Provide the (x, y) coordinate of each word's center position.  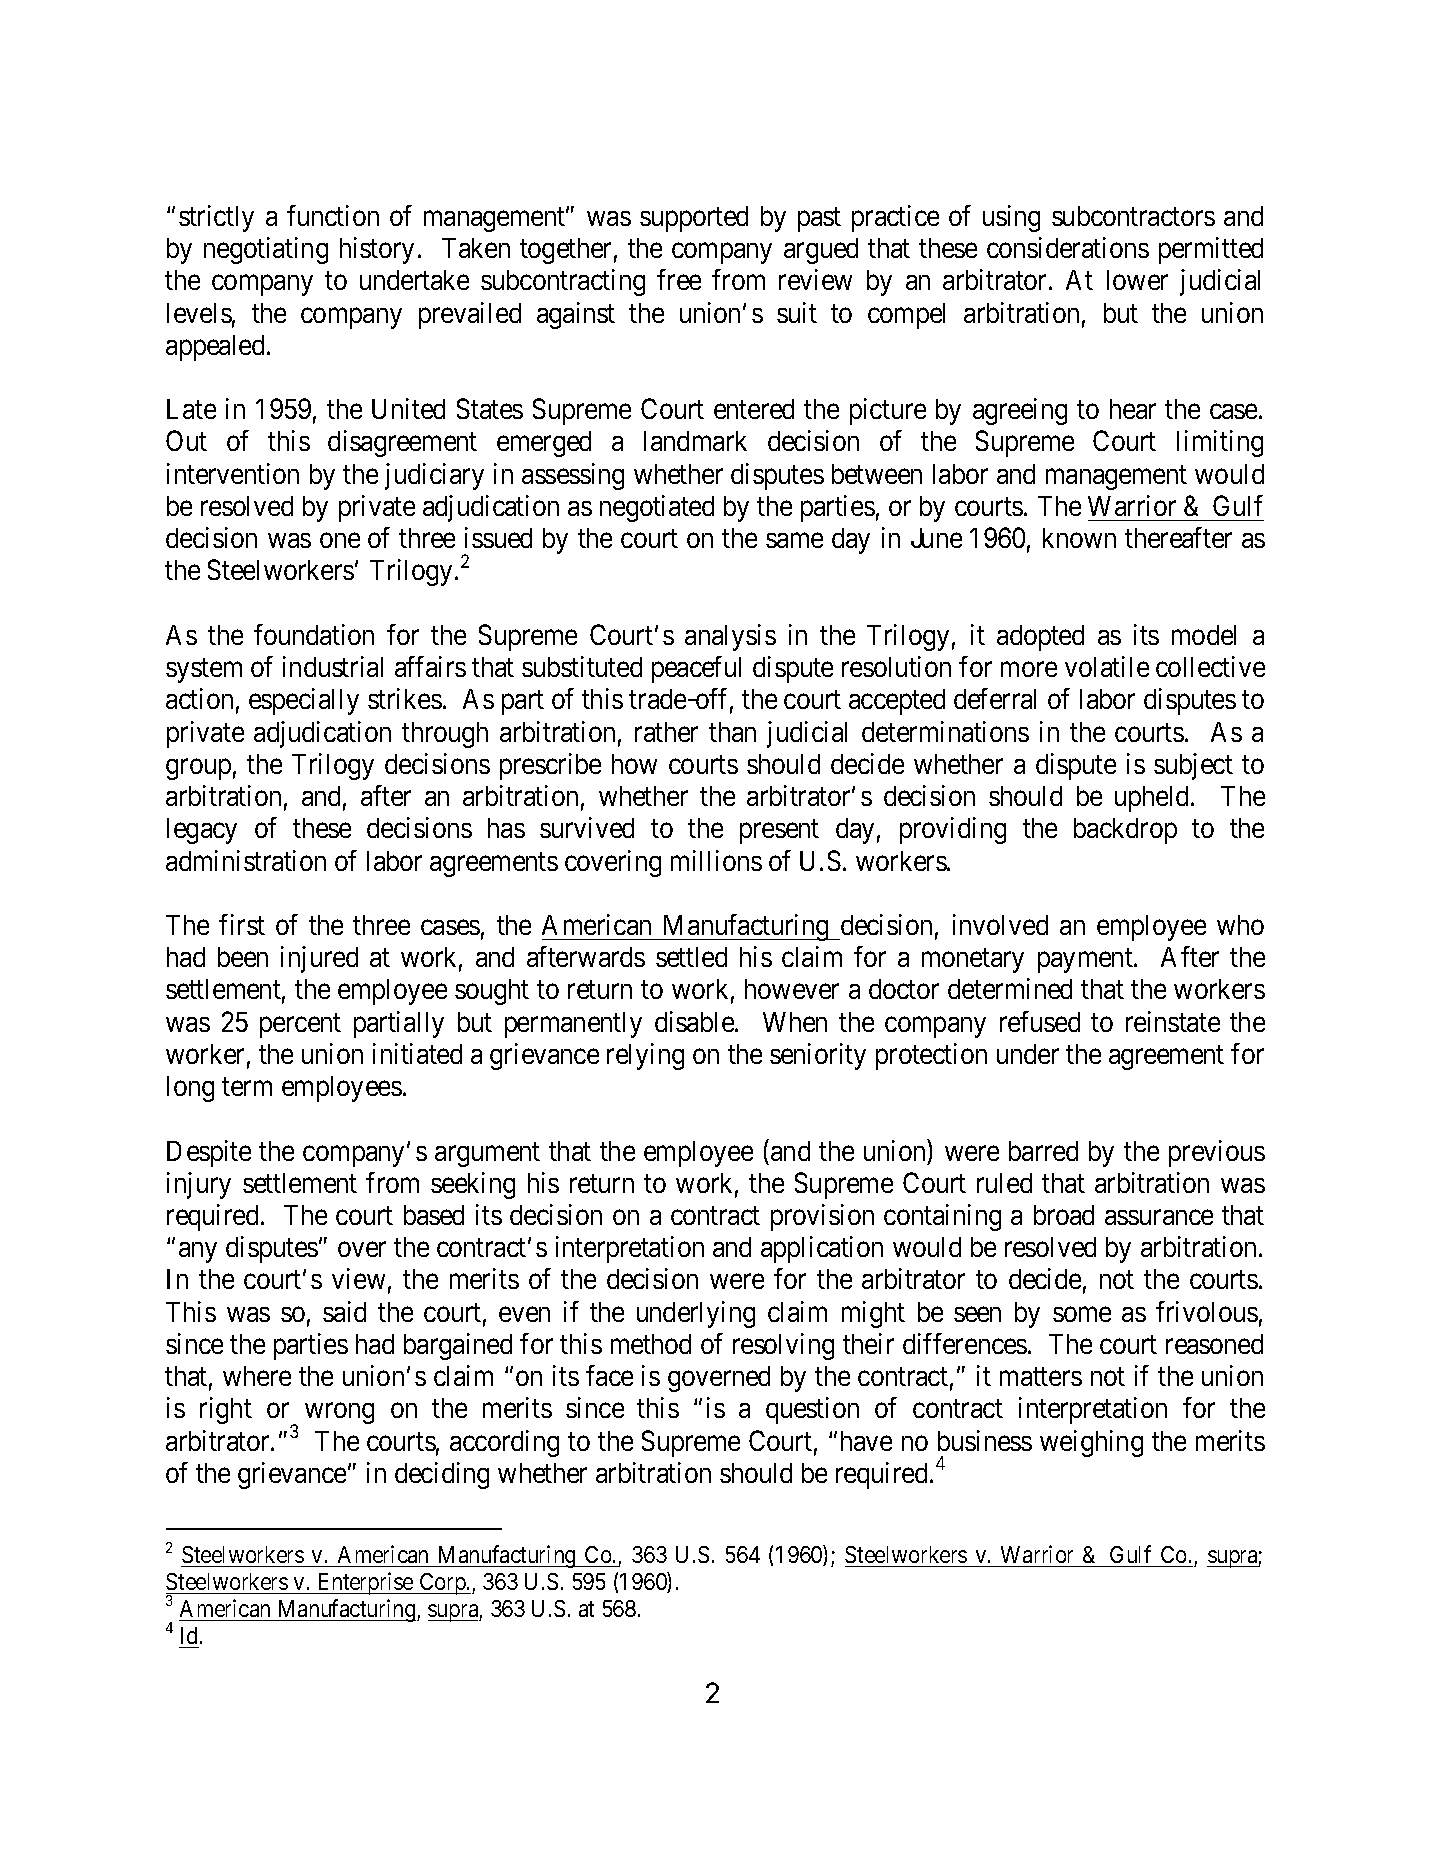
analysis (730, 637)
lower (1137, 280)
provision (822, 1217)
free (679, 279)
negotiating (266, 250)
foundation (314, 634)
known (1079, 538)
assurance (1159, 1217)
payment (1086, 961)
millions (716, 860)
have (866, 1441)
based (434, 1215)
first (242, 924)
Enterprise (365, 1583)
